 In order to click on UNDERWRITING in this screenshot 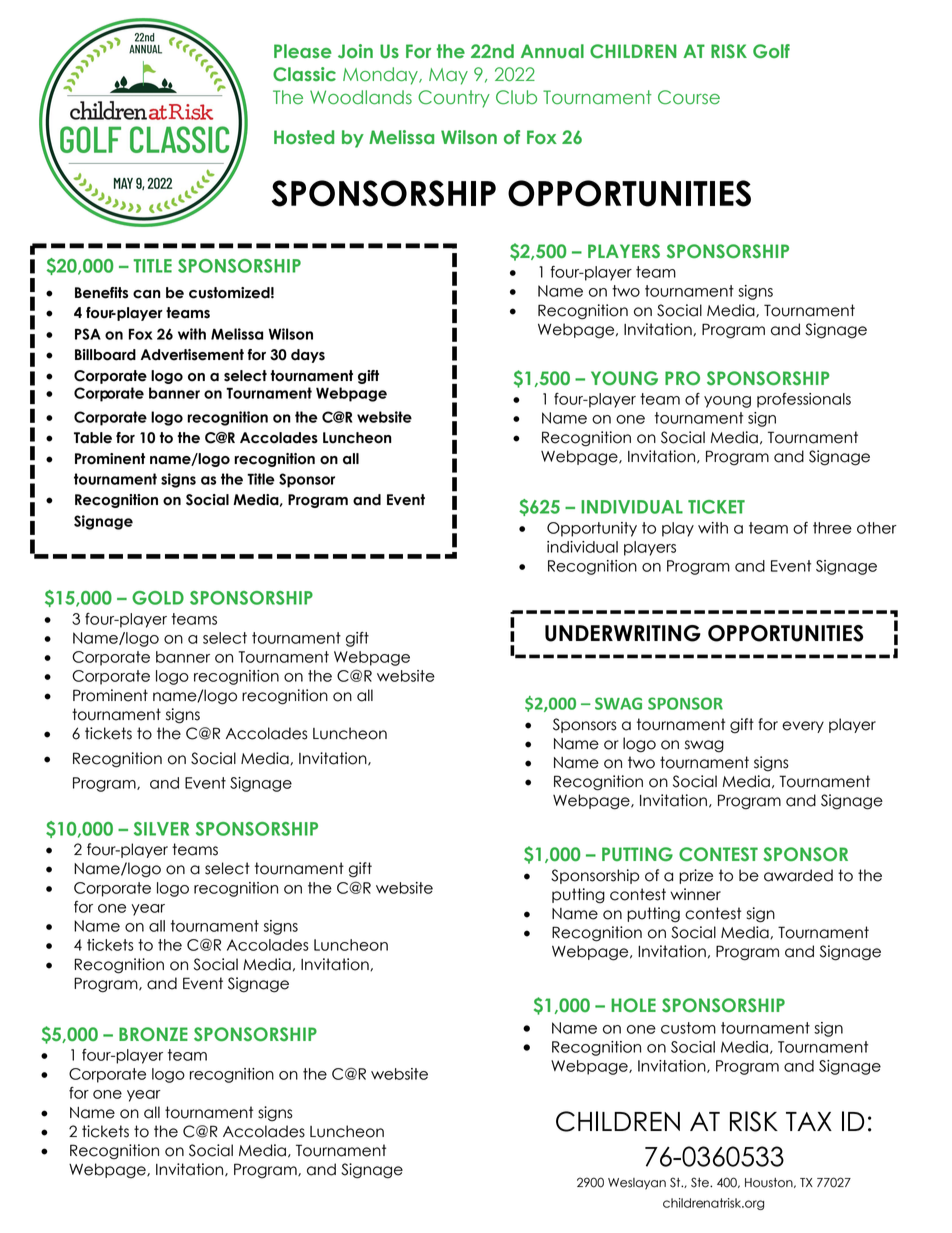, I will do `click(623, 633)`.
